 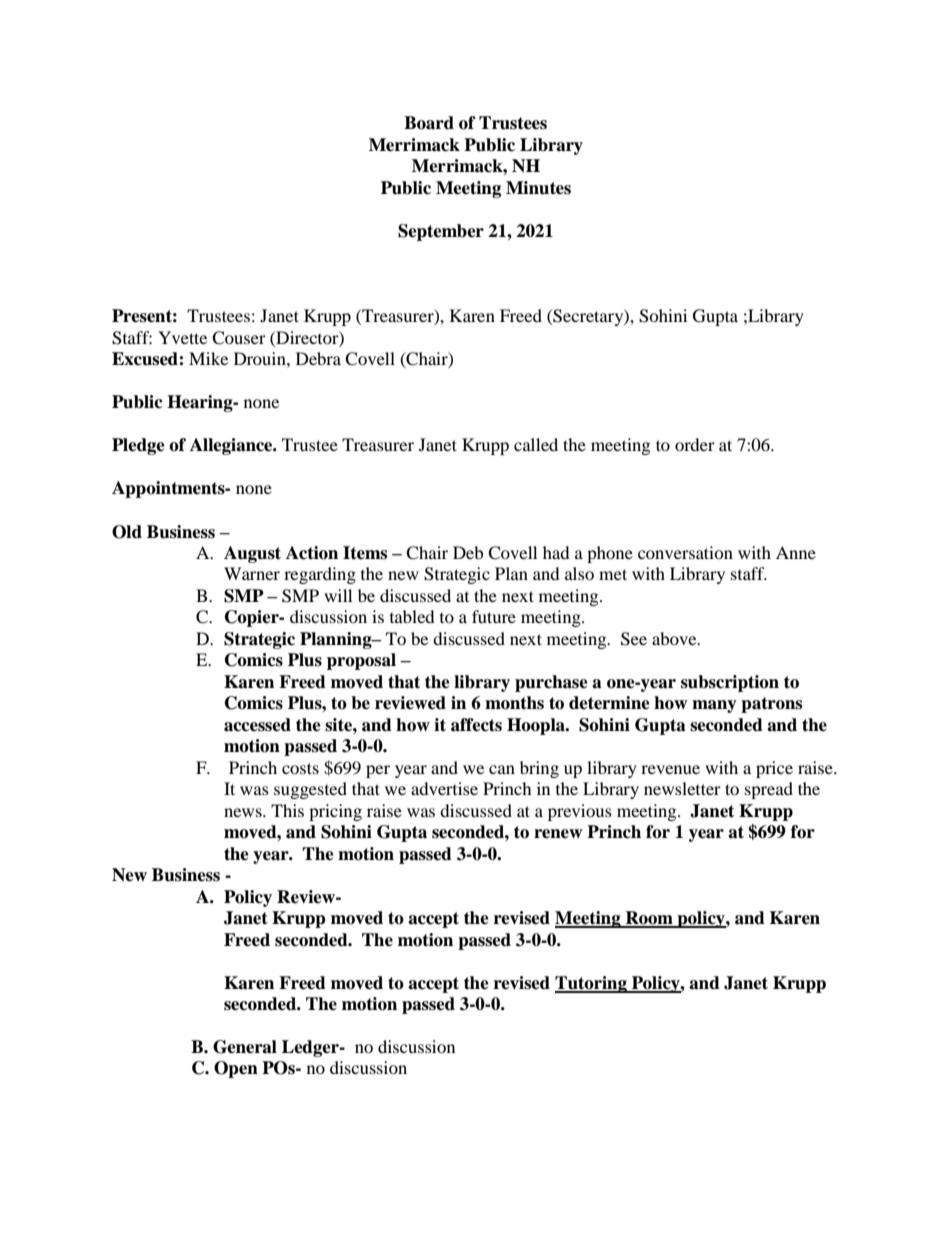 What do you see at coordinates (441, 232) in the document?
I see `September` at bounding box center [441, 232].
